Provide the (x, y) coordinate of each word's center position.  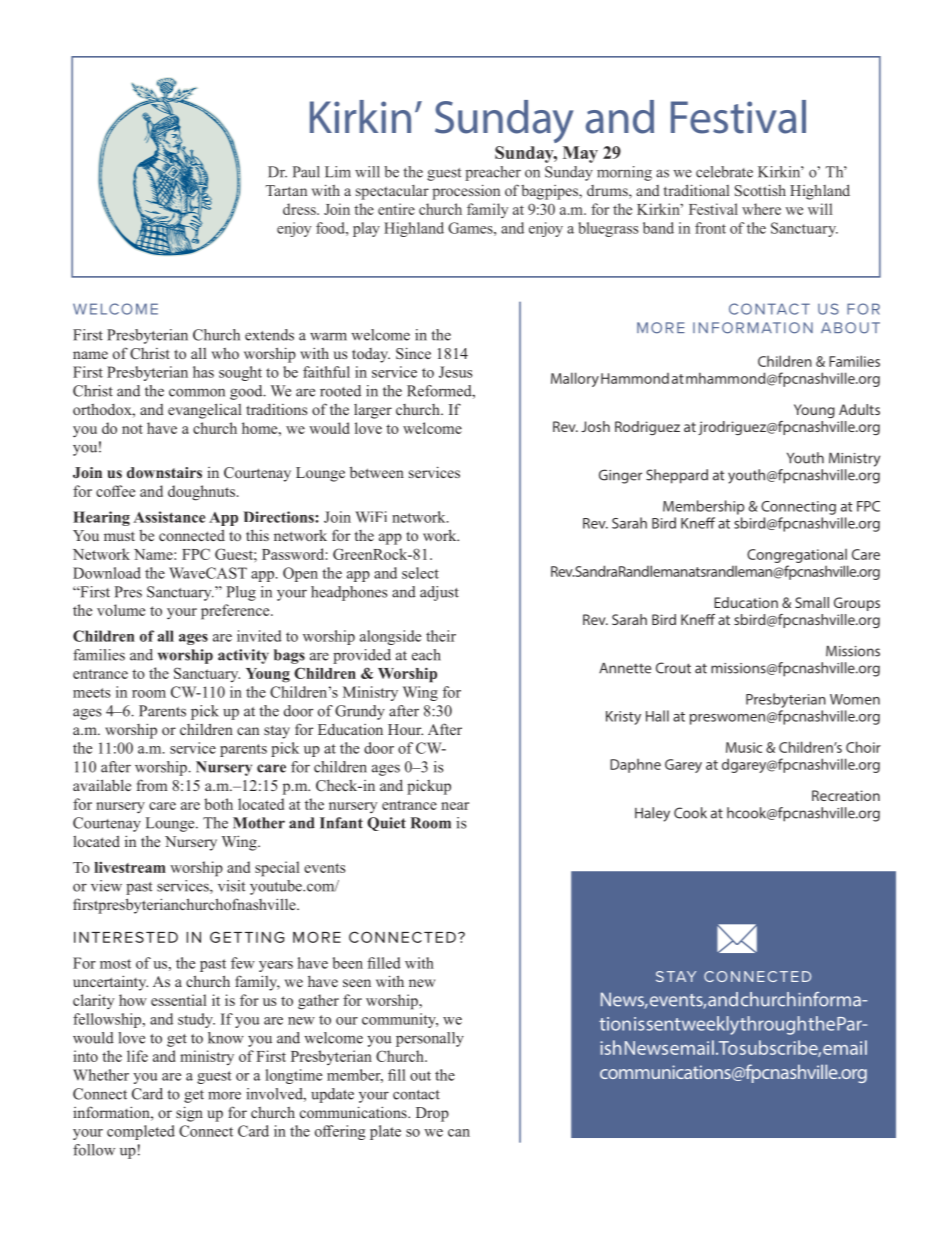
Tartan (286, 190)
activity (243, 656)
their (441, 636)
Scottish (760, 190)
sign (189, 1114)
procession (466, 192)
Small (812, 602)
